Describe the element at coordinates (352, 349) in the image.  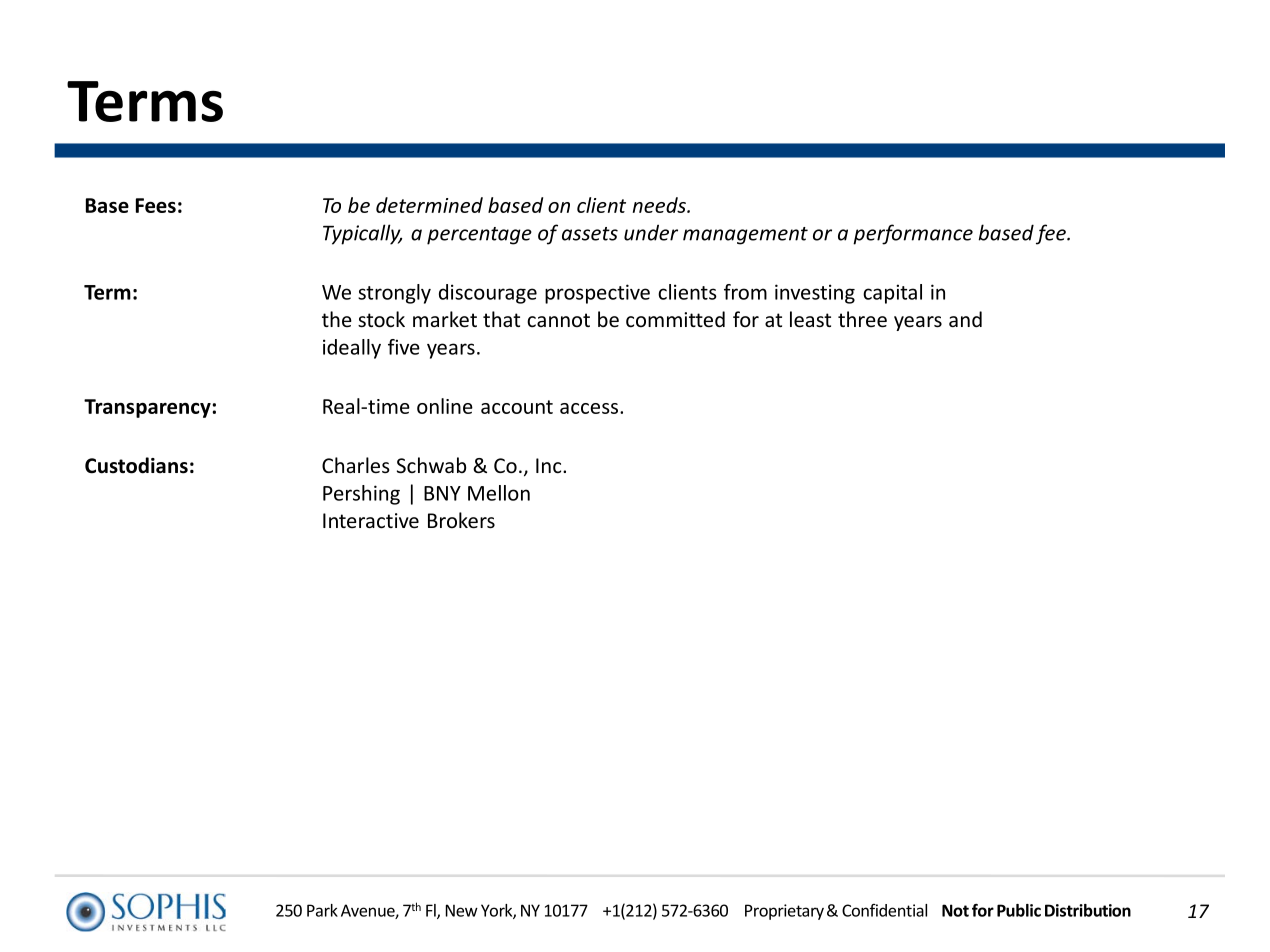
I see `ideally` at that location.
